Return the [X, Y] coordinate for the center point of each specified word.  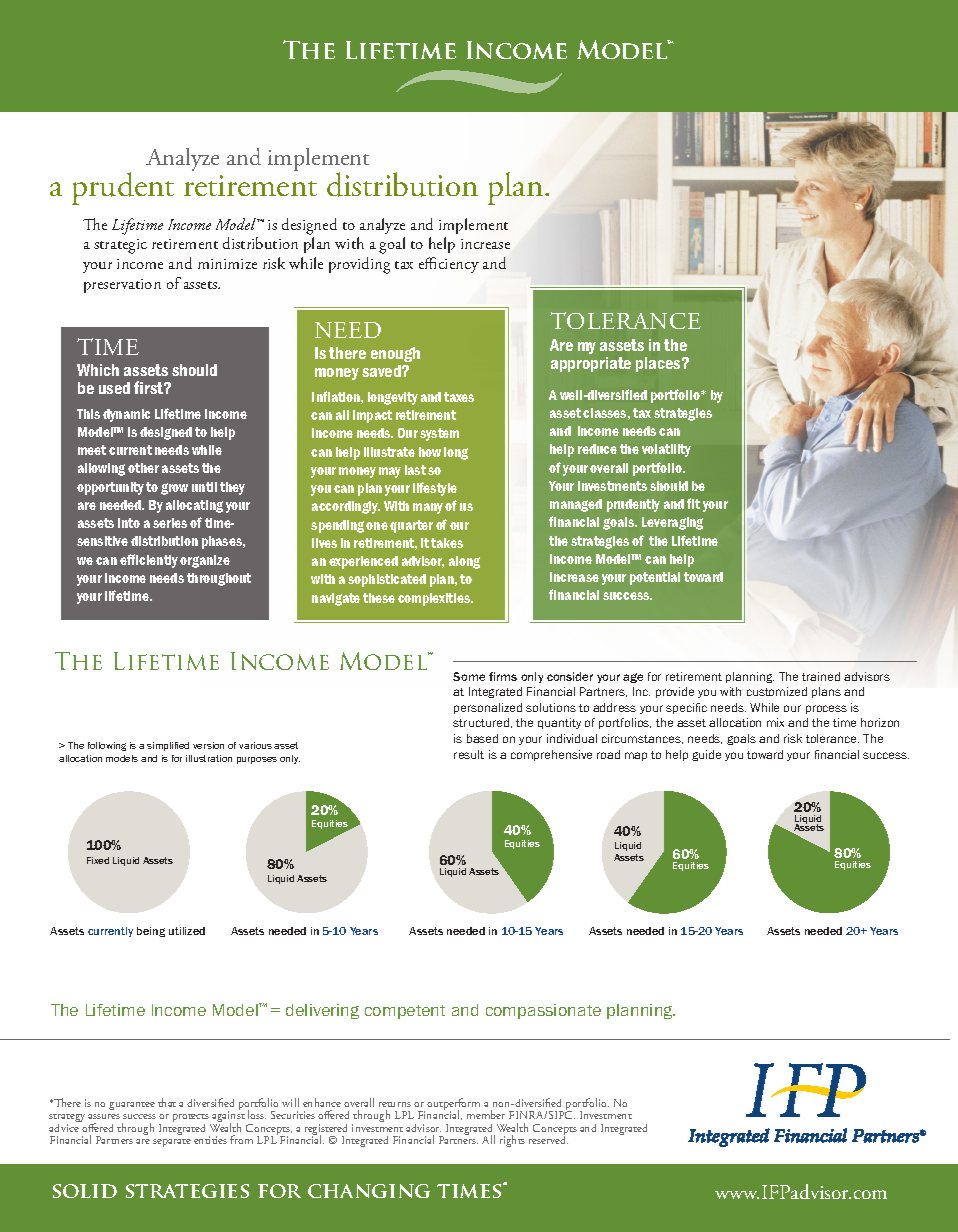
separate [172, 1143]
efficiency [449, 265]
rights [512, 1141]
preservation [122, 286]
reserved [548, 1138]
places [659, 364]
